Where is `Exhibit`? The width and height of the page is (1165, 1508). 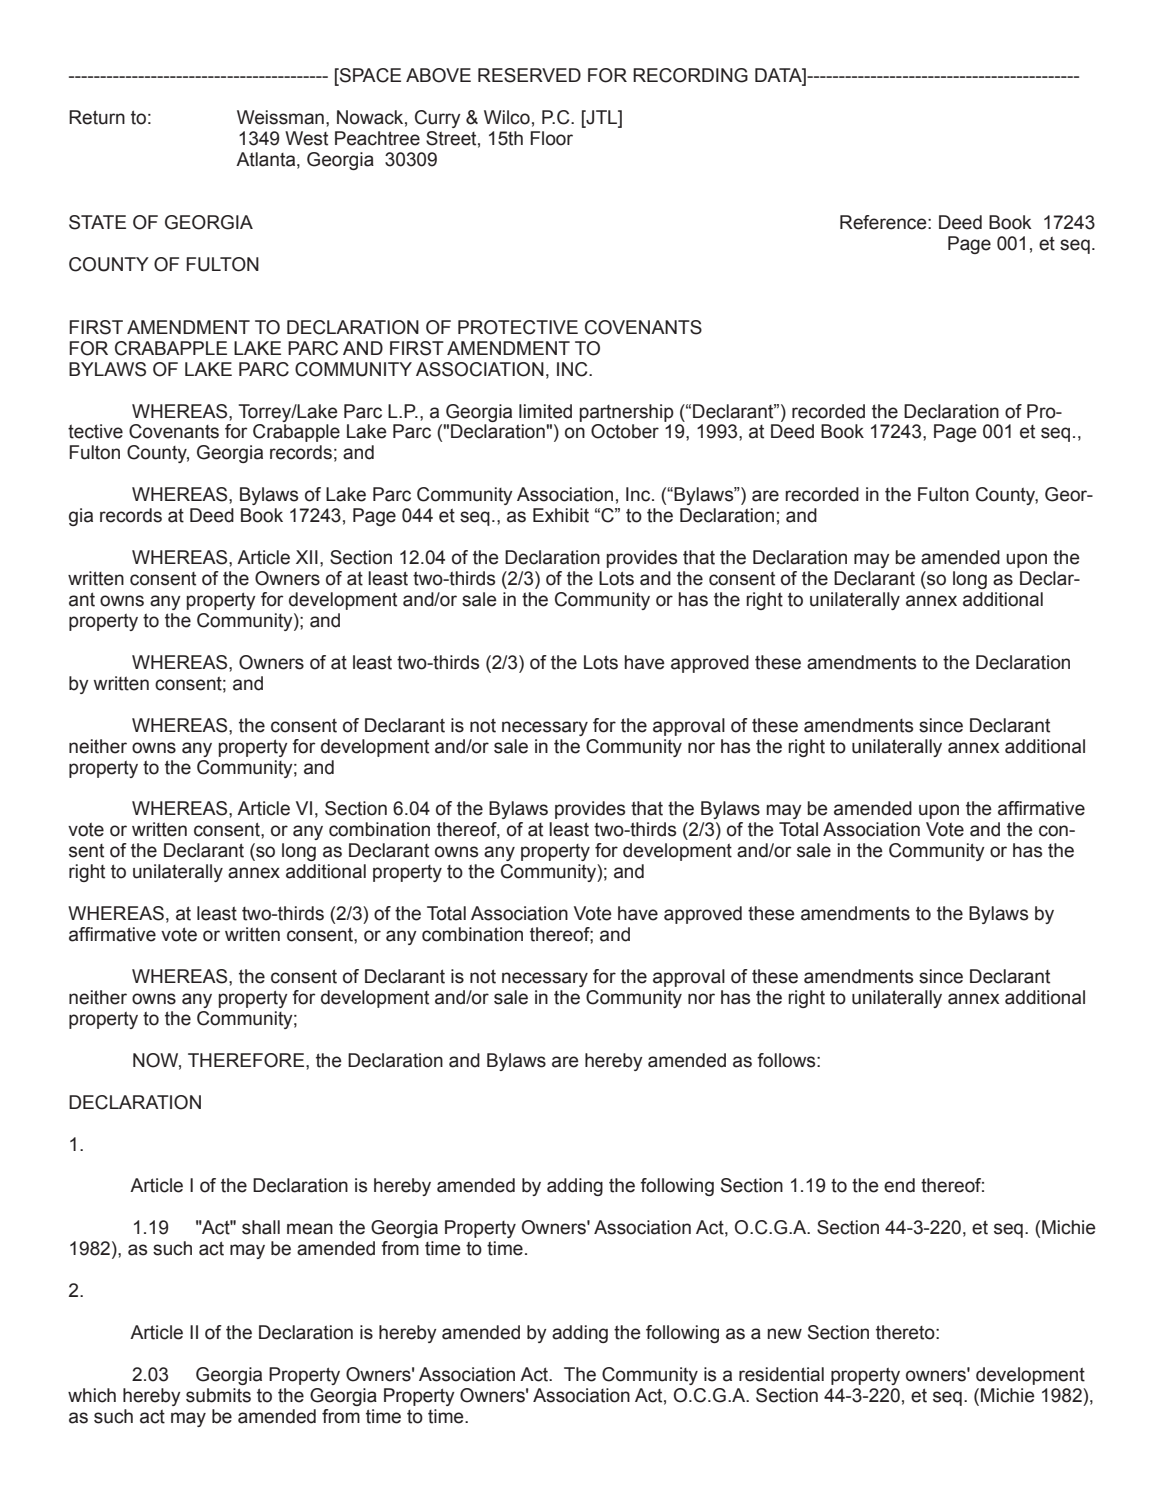 Exhibit is located at coordinates (561, 515).
